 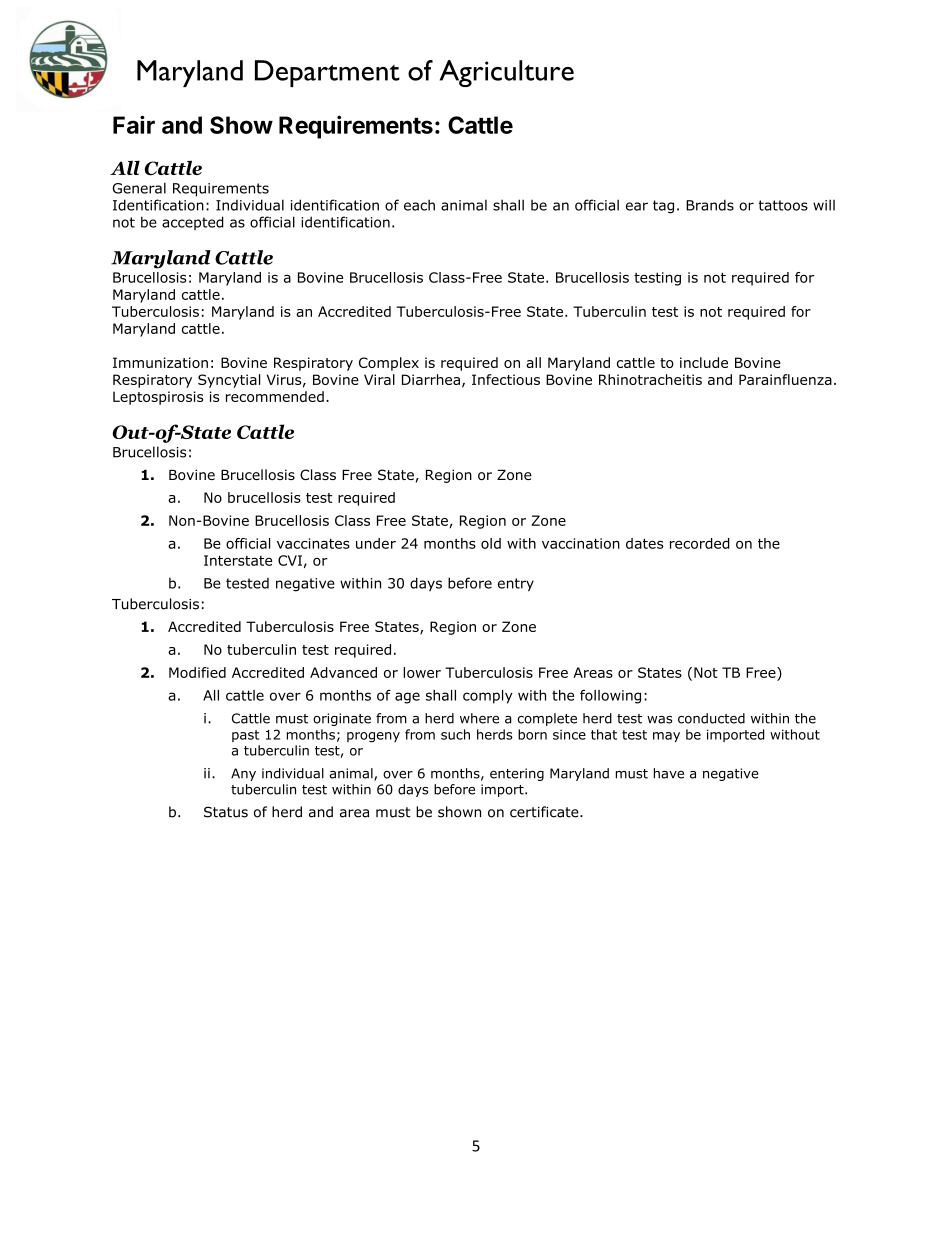 What do you see at coordinates (506, 379) in the screenshot?
I see `Infectious` at bounding box center [506, 379].
